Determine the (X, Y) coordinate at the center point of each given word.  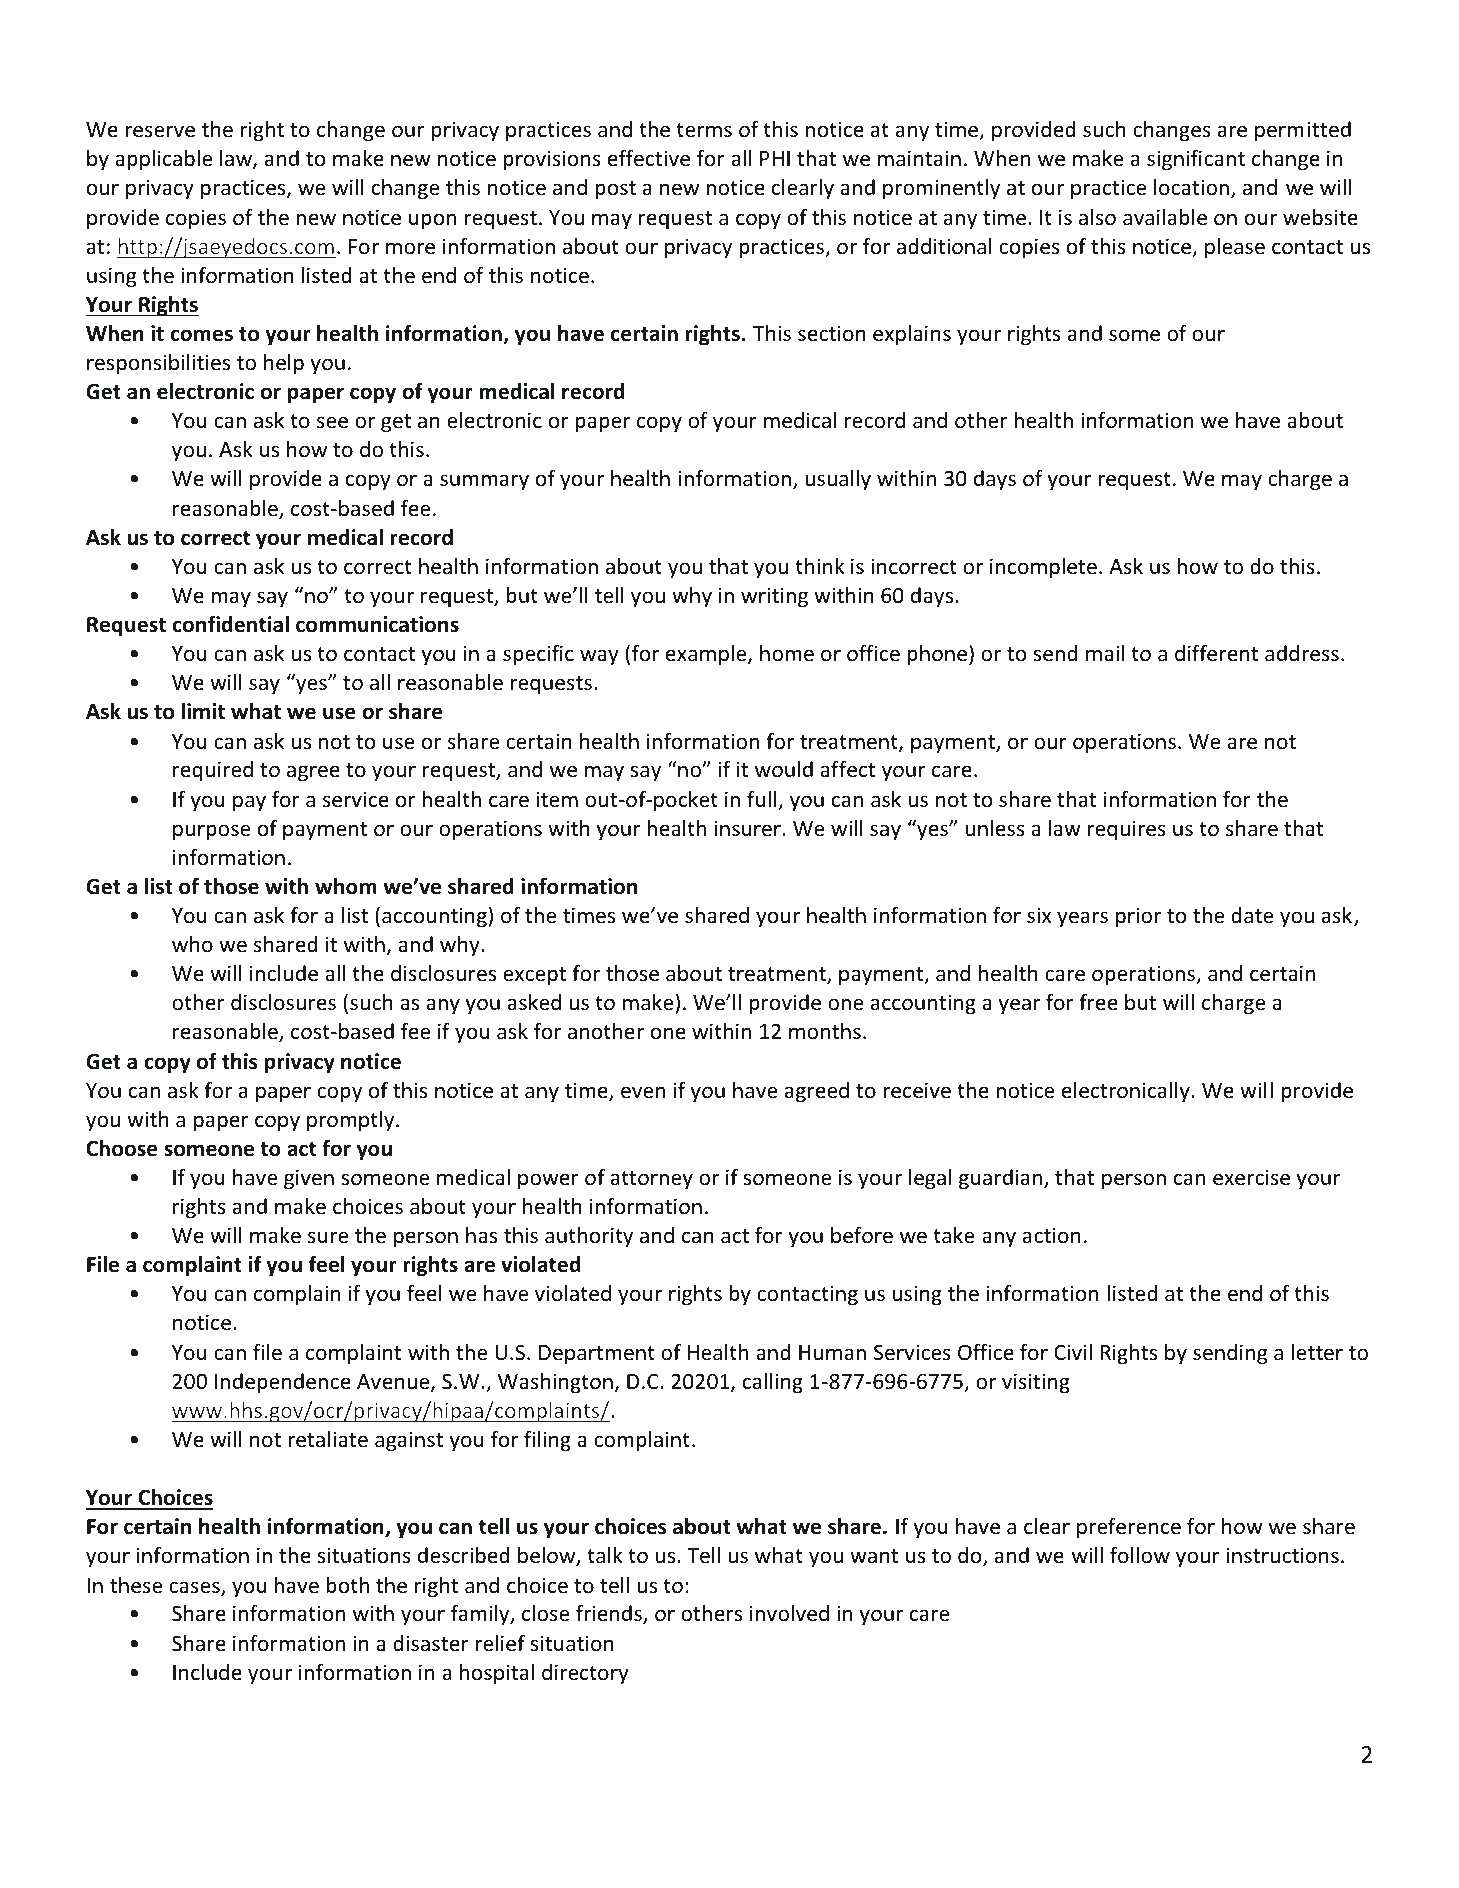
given (309, 1179)
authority (589, 1237)
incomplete (1043, 568)
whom (346, 886)
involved (789, 1613)
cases (195, 1588)
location (1191, 187)
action (1052, 1235)
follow (1140, 1555)
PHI (775, 158)
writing (774, 597)
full (763, 800)
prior (1138, 917)
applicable (163, 160)
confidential (231, 624)
